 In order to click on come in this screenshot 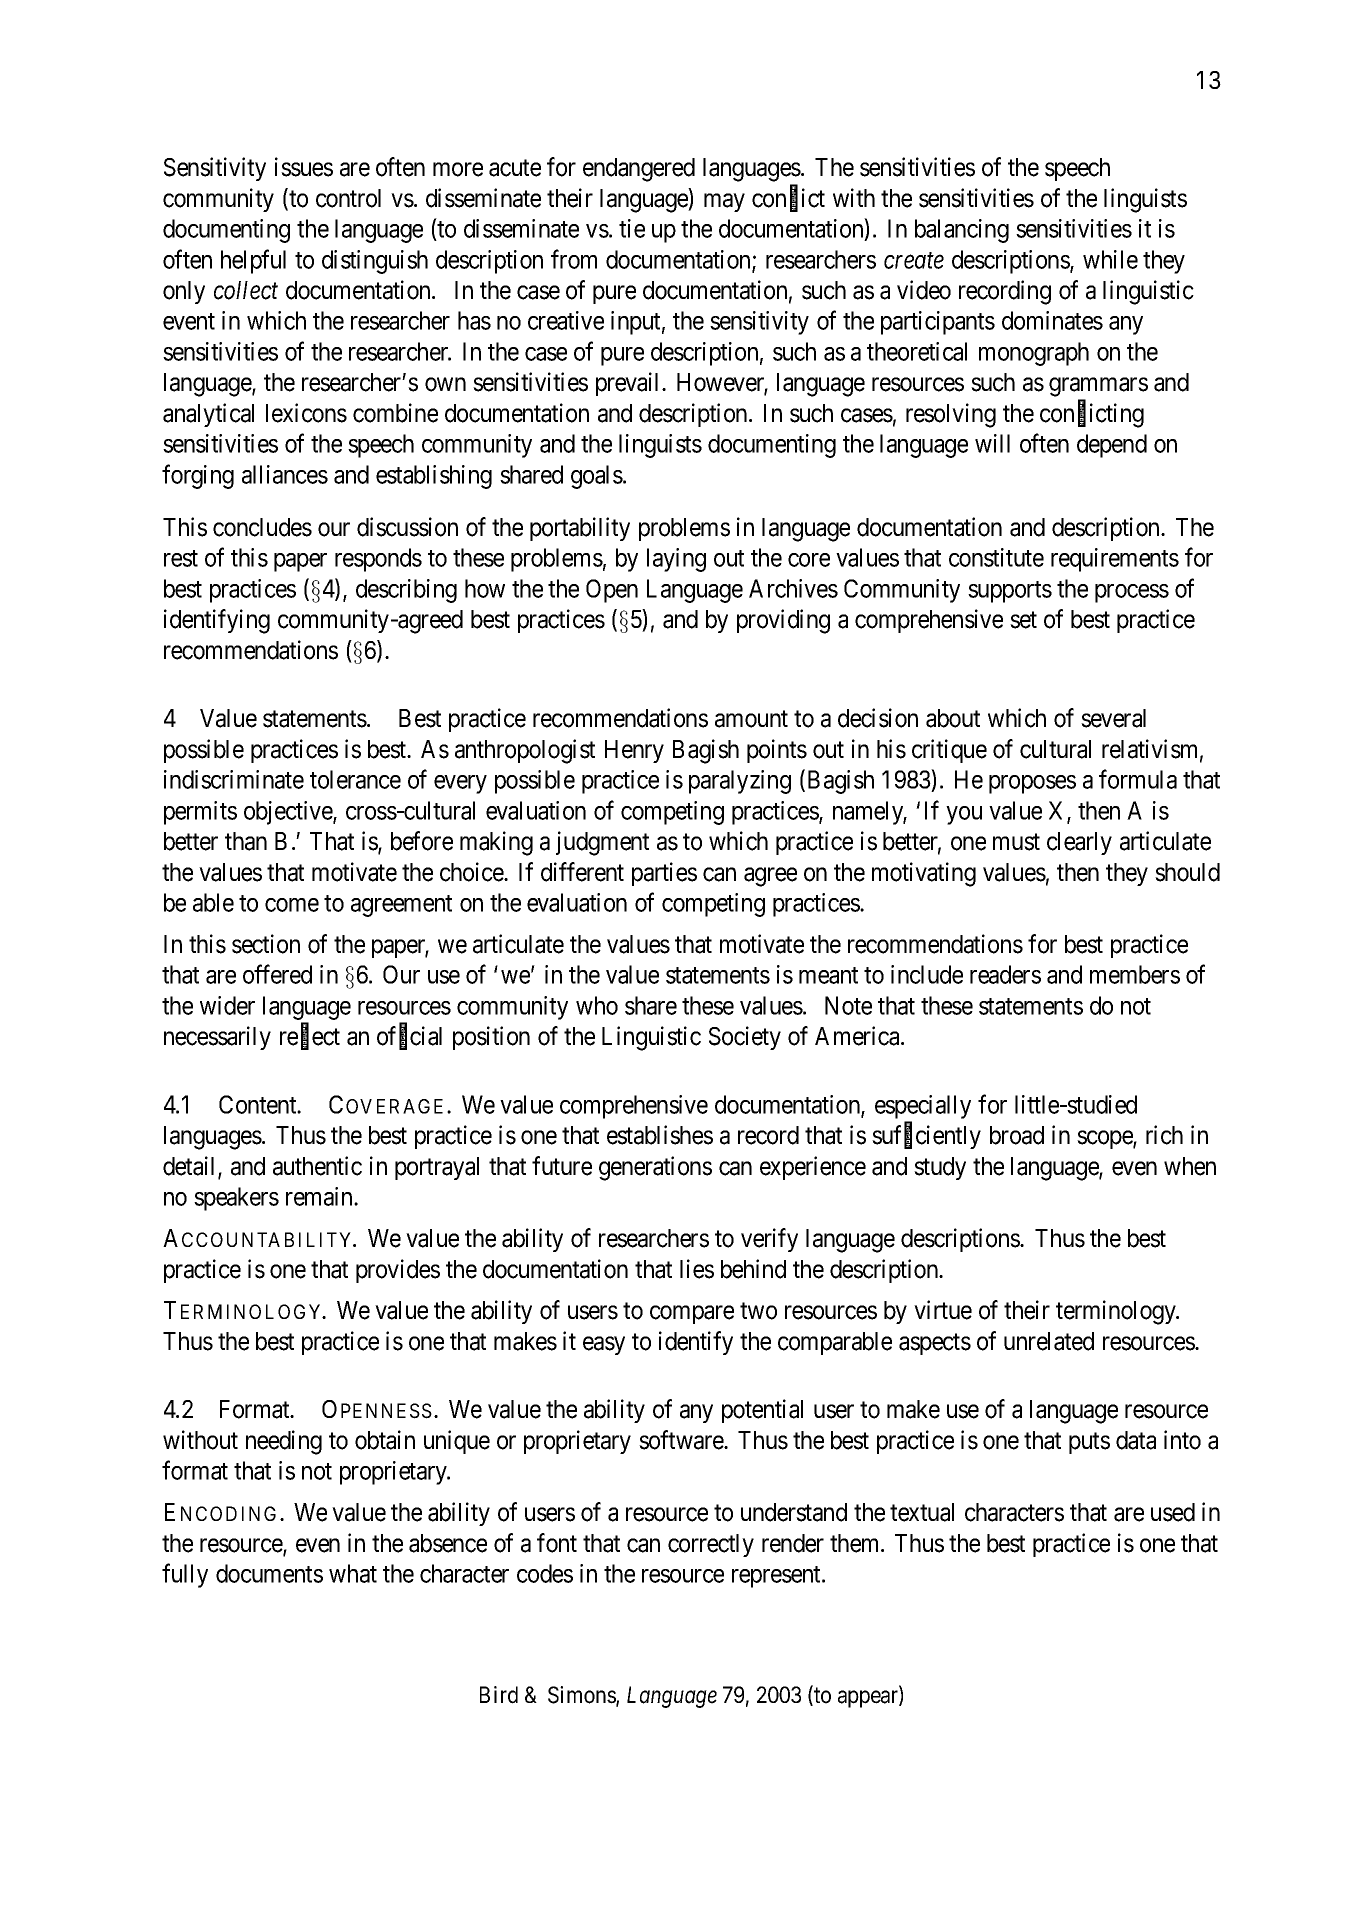, I will do `click(292, 905)`.
